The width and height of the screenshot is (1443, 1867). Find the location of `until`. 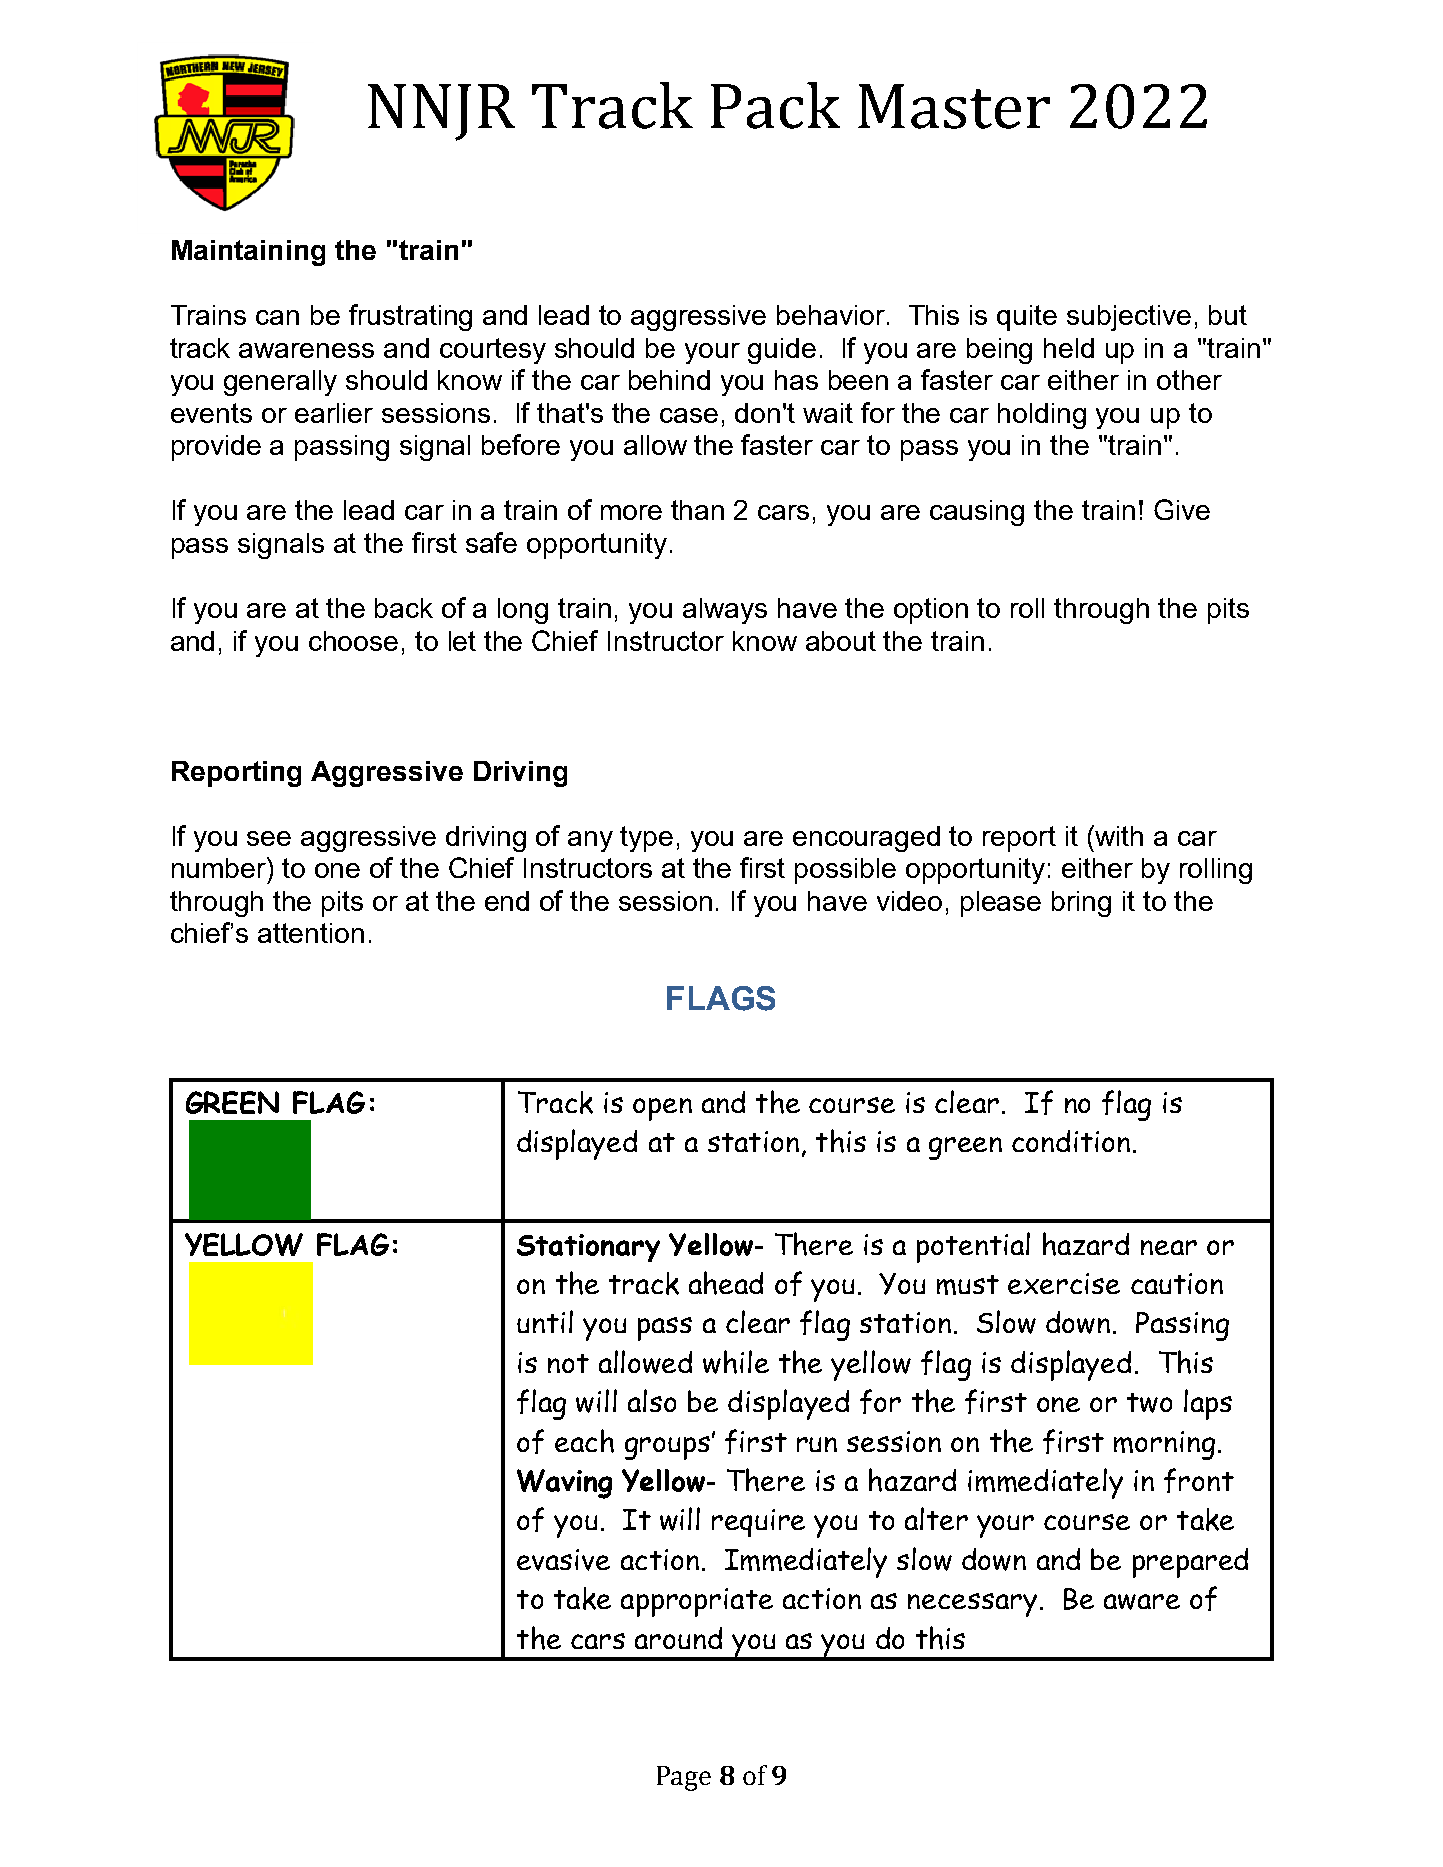

until is located at coordinates (545, 1321).
